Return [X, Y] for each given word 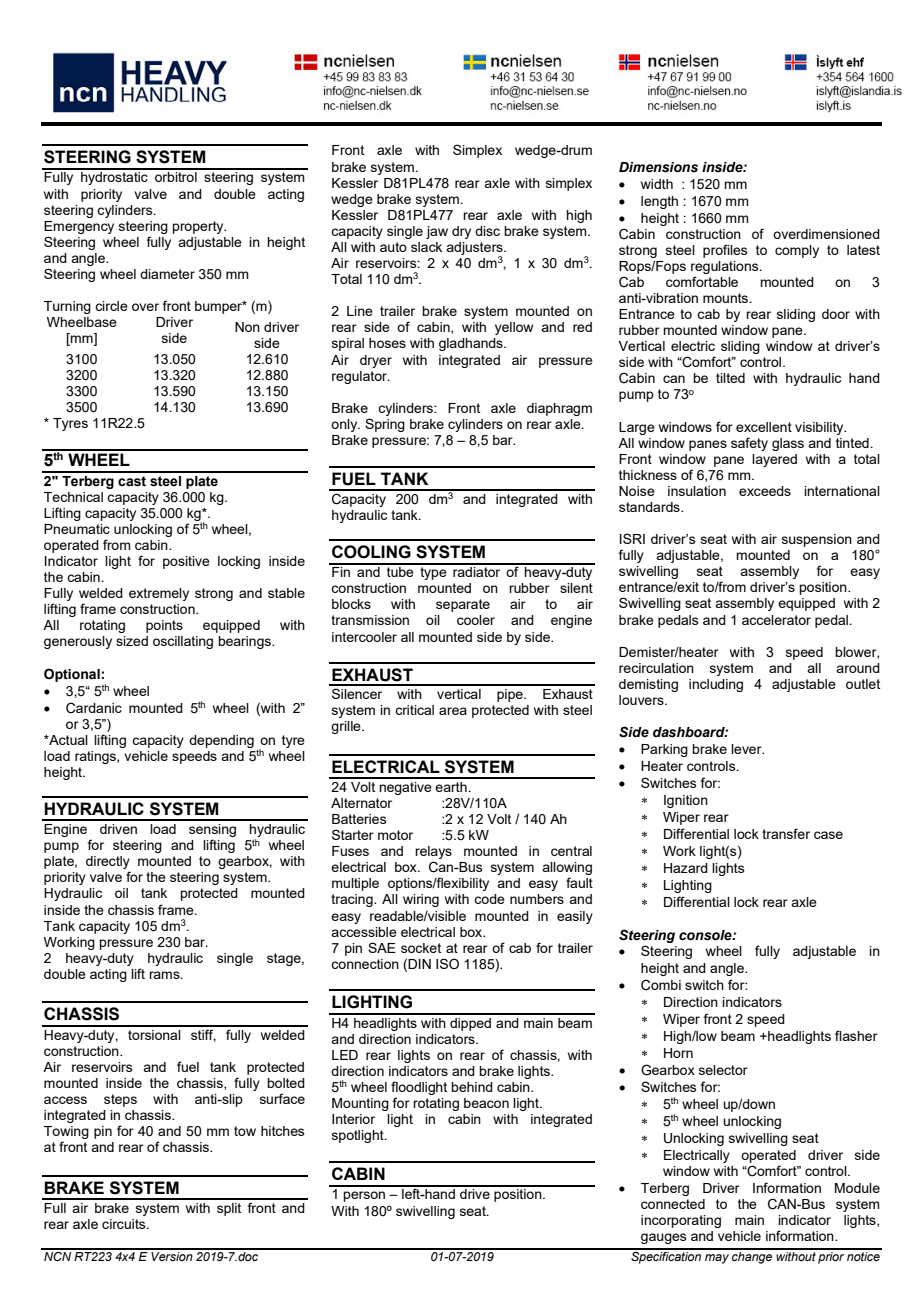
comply [797, 251]
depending [221, 741]
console [706, 935]
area [453, 711]
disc [487, 231]
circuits [125, 1224]
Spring [385, 425]
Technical [73, 497]
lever [747, 749]
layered [774, 460]
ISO [447, 963]
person [364, 1196]
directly [108, 864]
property [199, 227]
